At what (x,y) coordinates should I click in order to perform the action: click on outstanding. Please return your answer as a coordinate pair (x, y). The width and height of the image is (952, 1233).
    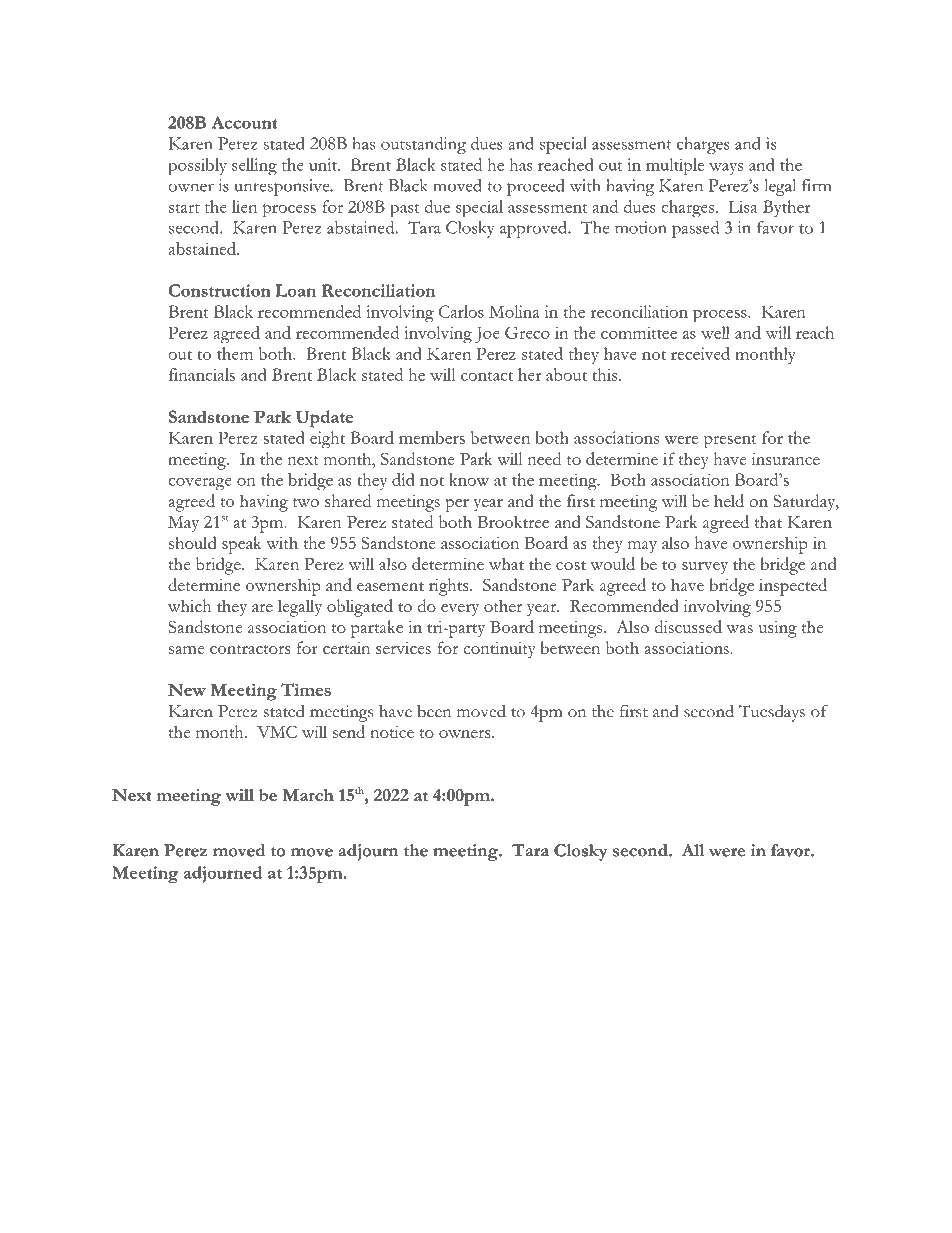
    Looking at the image, I should click on (423, 145).
